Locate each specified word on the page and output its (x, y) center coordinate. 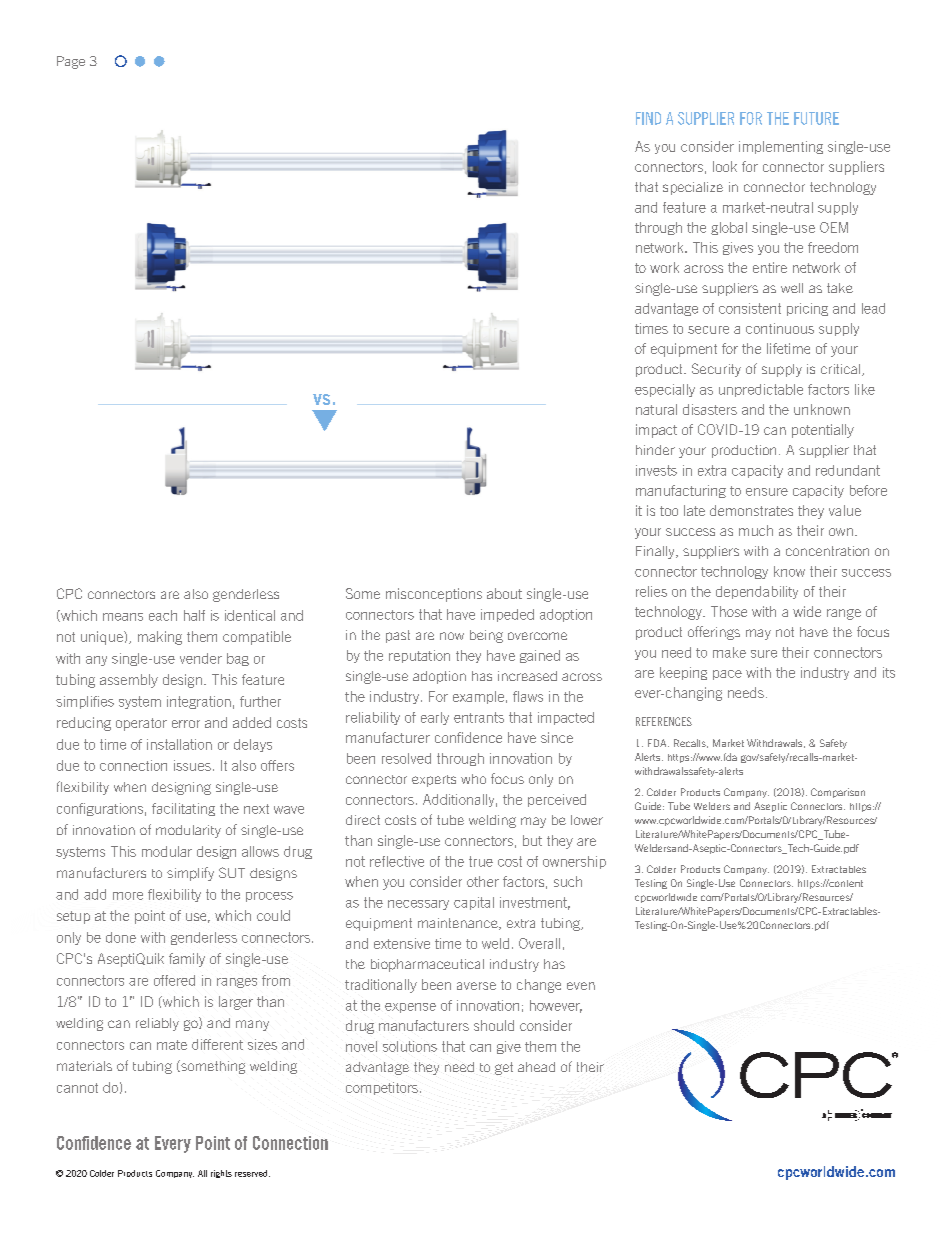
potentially (823, 431)
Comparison (838, 793)
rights (221, 1174)
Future (816, 118)
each (163, 615)
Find (648, 118)
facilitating (183, 809)
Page (71, 62)
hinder (655, 450)
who (473, 779)
